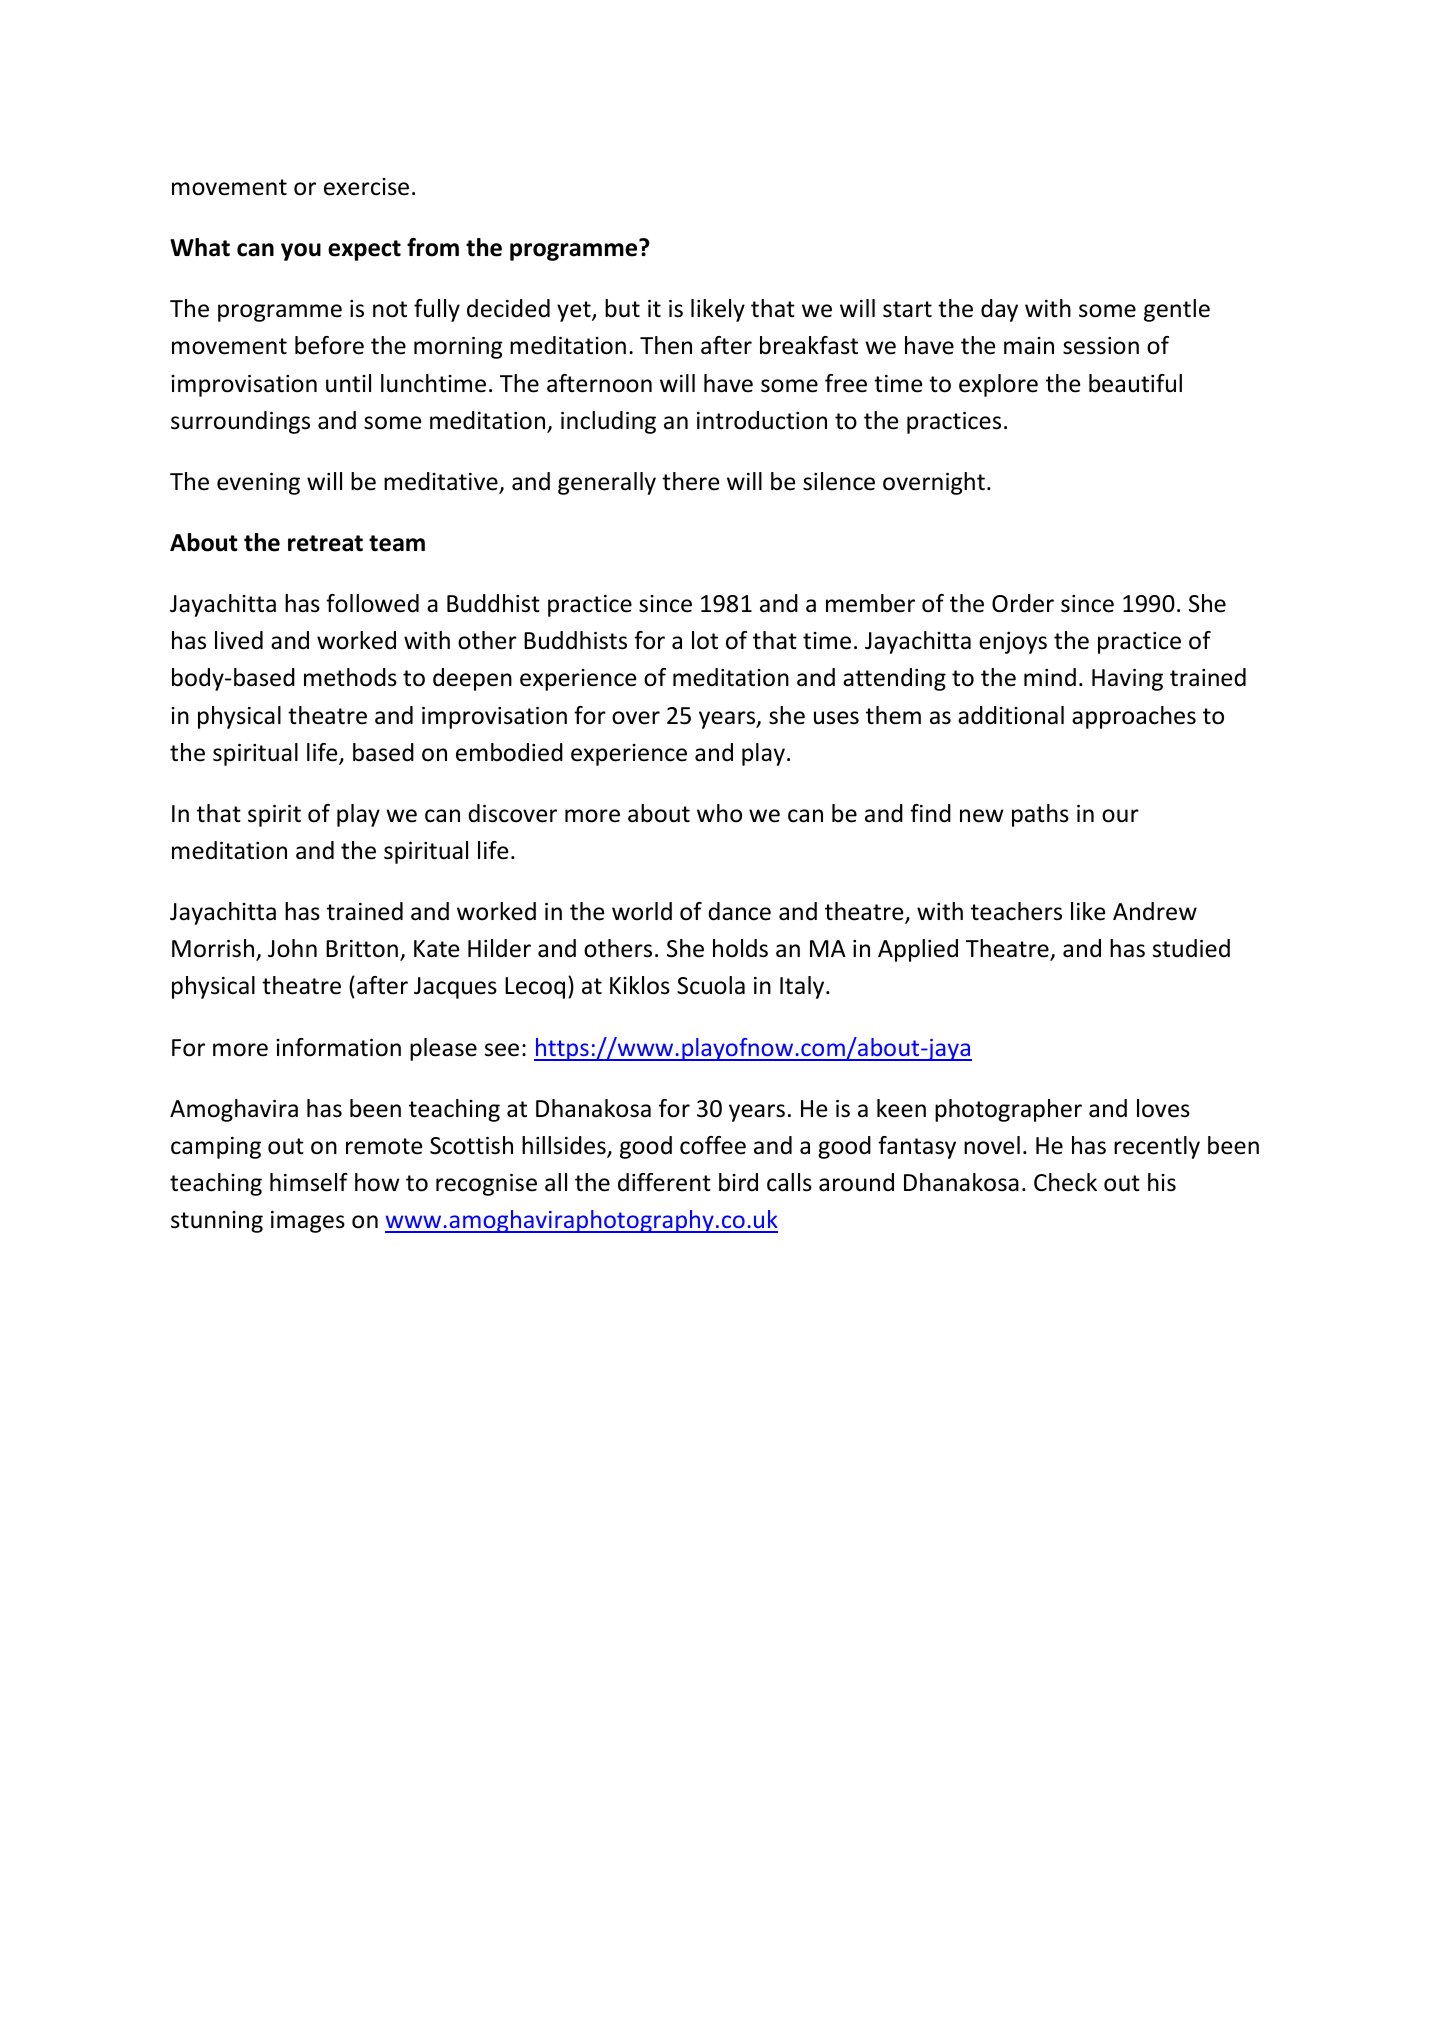 The height and width of the screenshot is (2024, 1431). Describe the element at coordinates (999, 310) in the screenshot. I see `day` at that location.
